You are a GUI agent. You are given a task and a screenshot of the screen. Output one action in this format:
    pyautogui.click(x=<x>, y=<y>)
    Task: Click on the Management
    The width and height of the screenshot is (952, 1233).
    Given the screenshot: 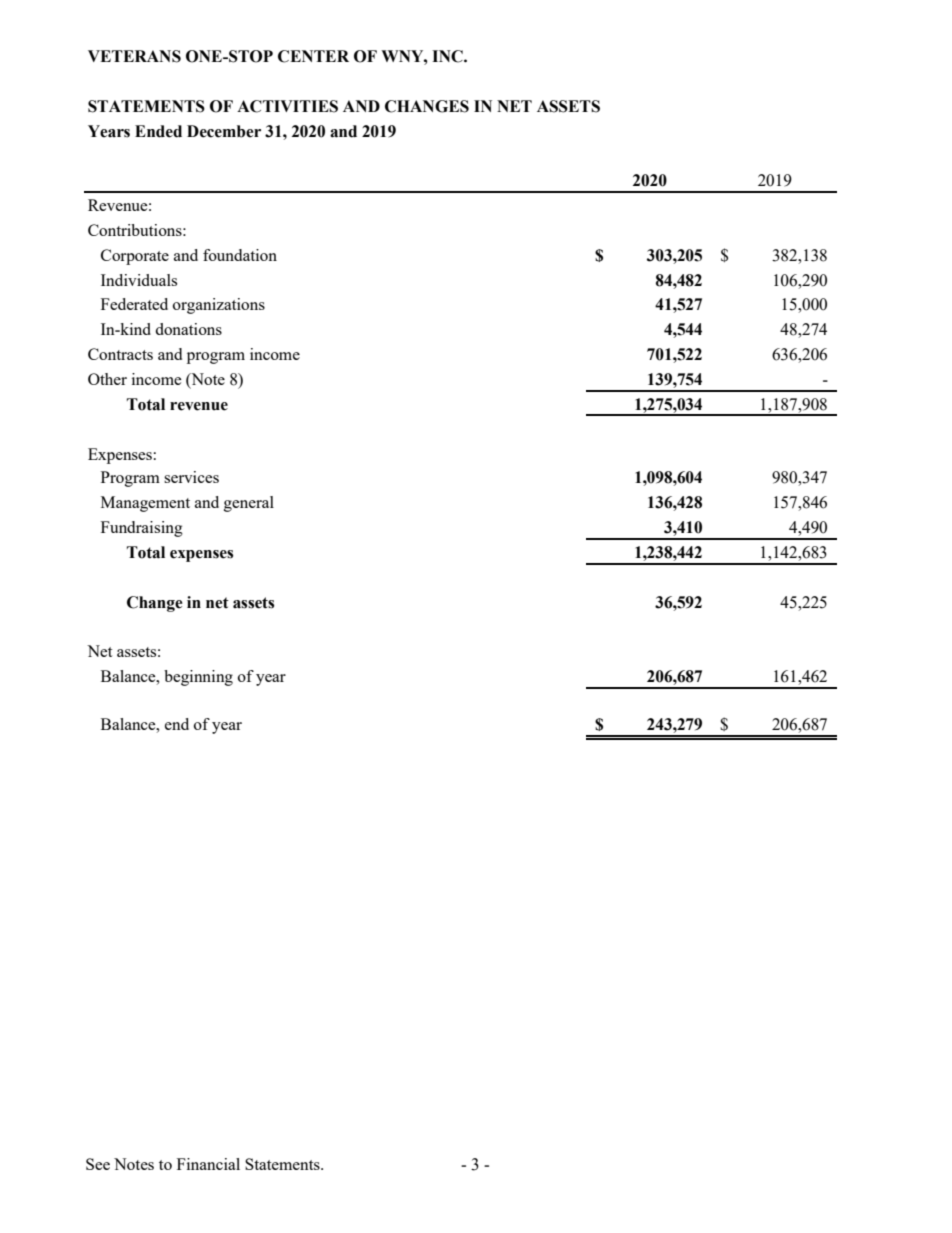 What is the action you would take?
    pyautogui.click(x=145, y=504)
